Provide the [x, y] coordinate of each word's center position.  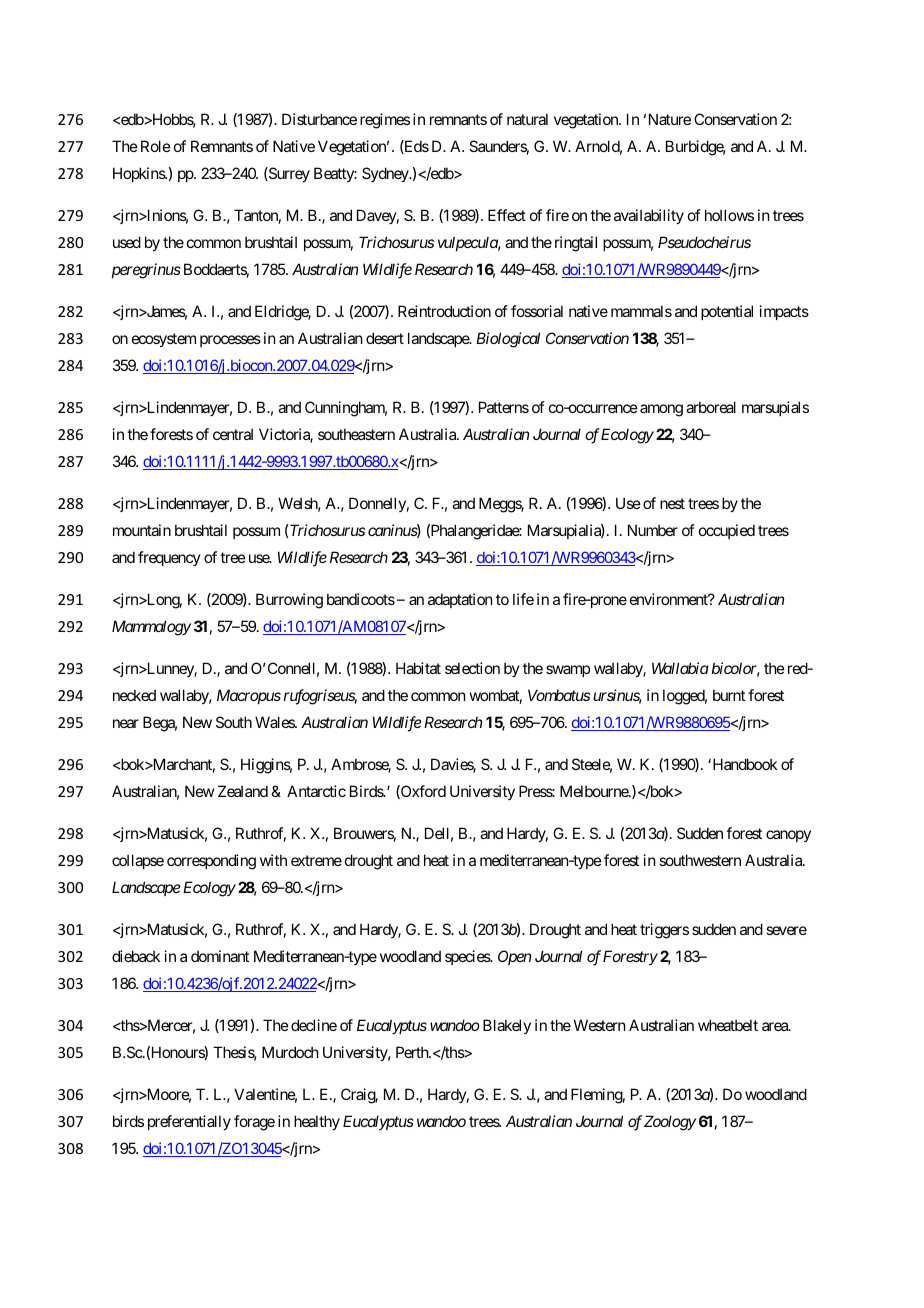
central [233, 434]
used [127, 242]
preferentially [189, 1122]
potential [727, 312]
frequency [169, 558]
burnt [729, 695]
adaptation [460, 600]
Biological [508, 340]
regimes [385, 121]
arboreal [711, 407]
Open [514, 957]
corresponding [211, 862]
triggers [664, 931]
